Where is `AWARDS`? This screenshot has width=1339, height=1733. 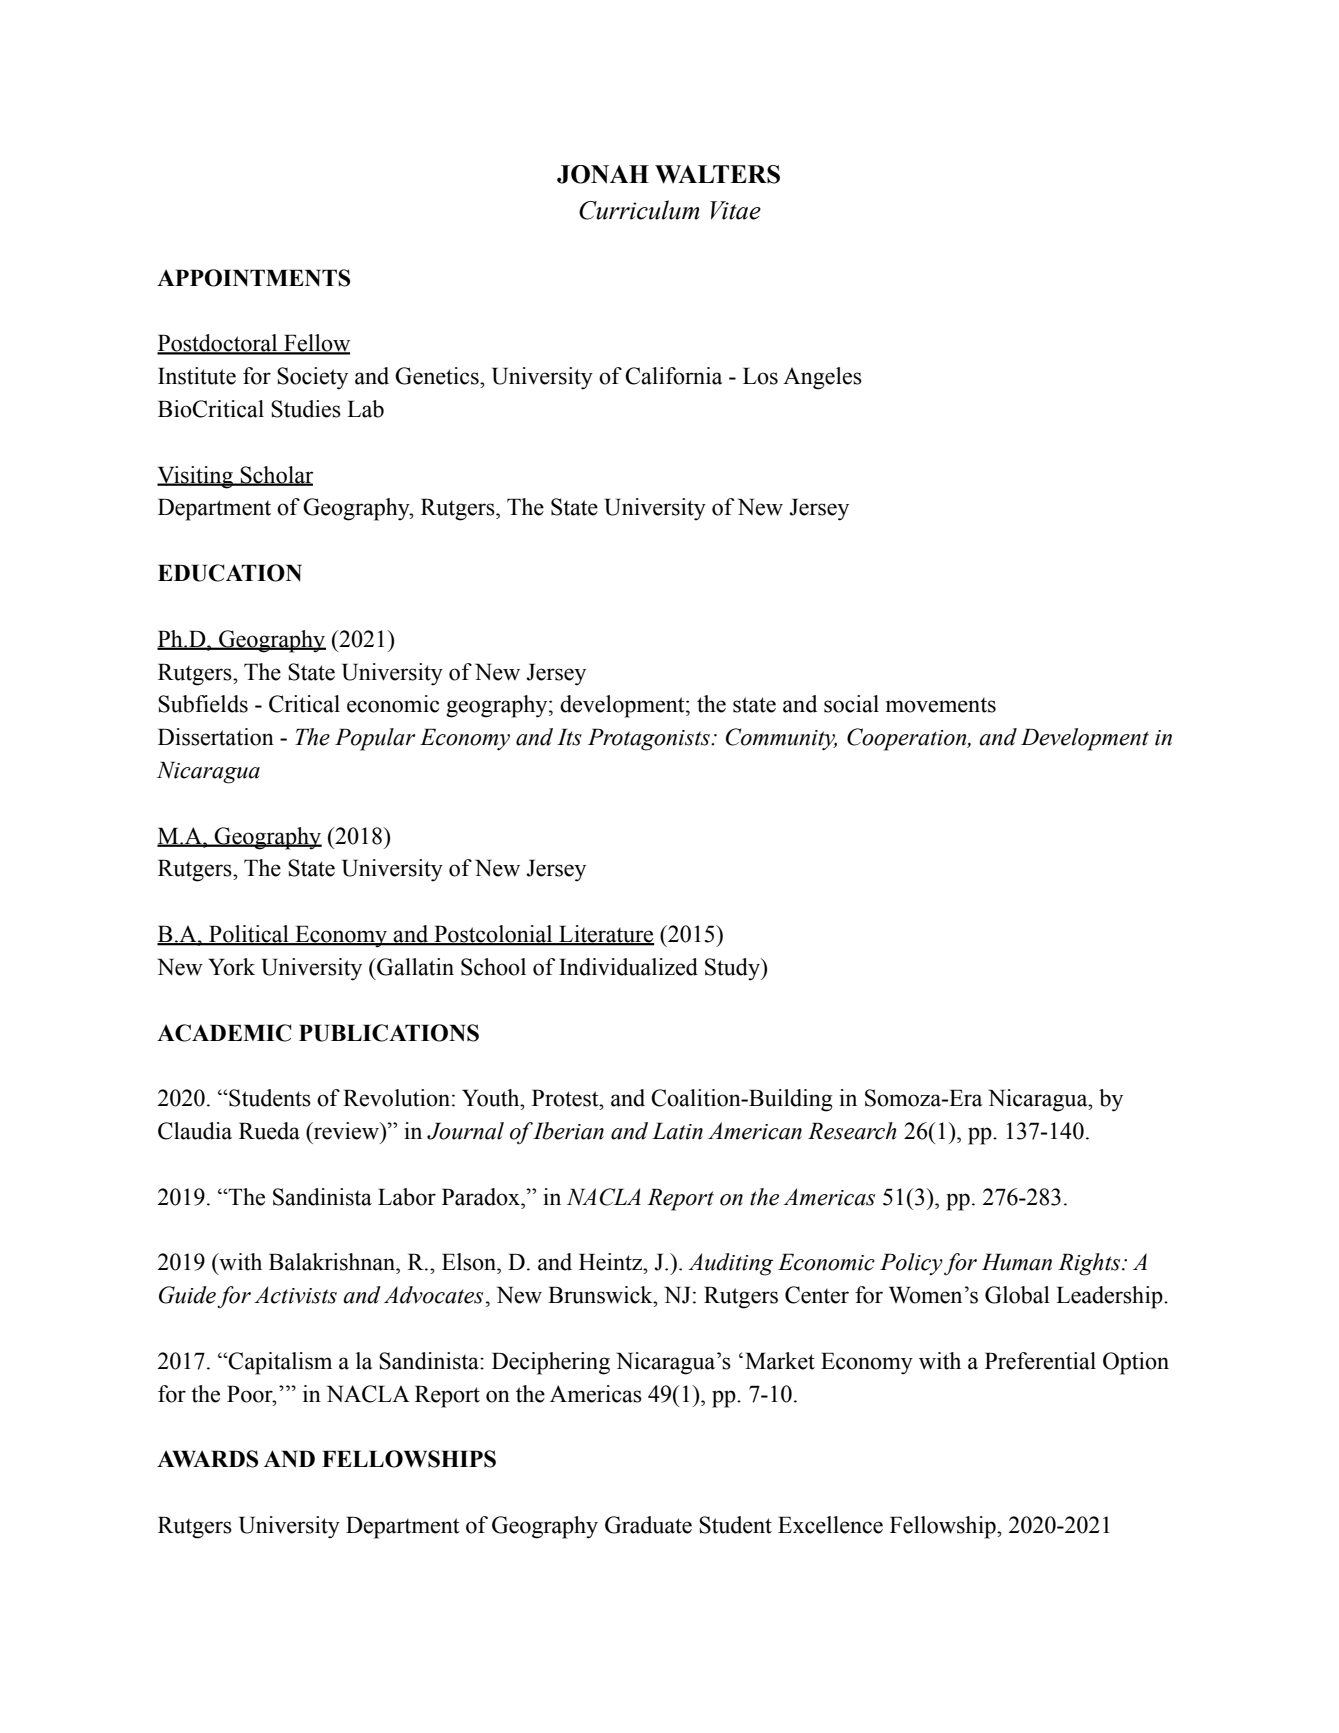 AWARDS is located at coordinates (208, 1459).
